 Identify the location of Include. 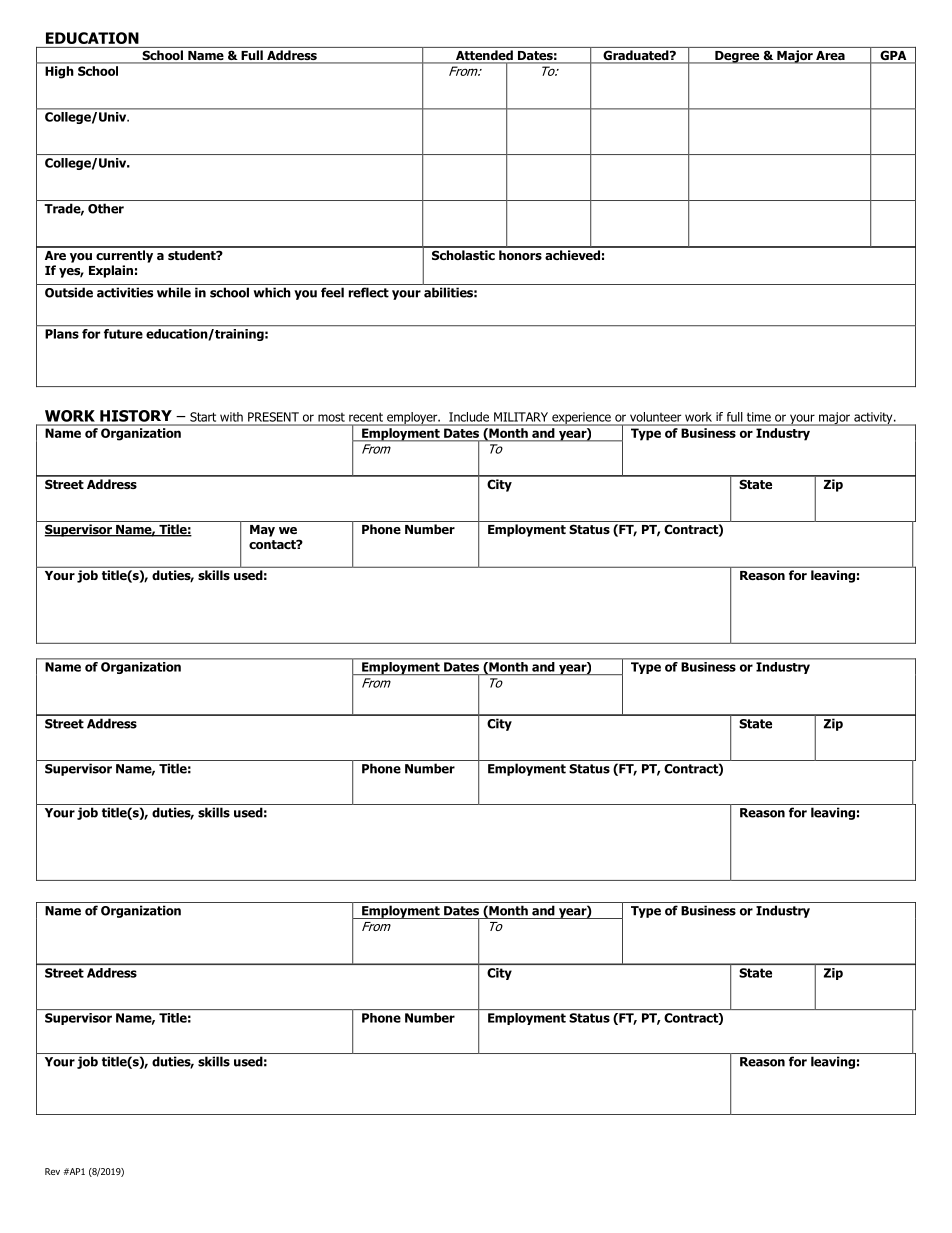
(469, 417).
